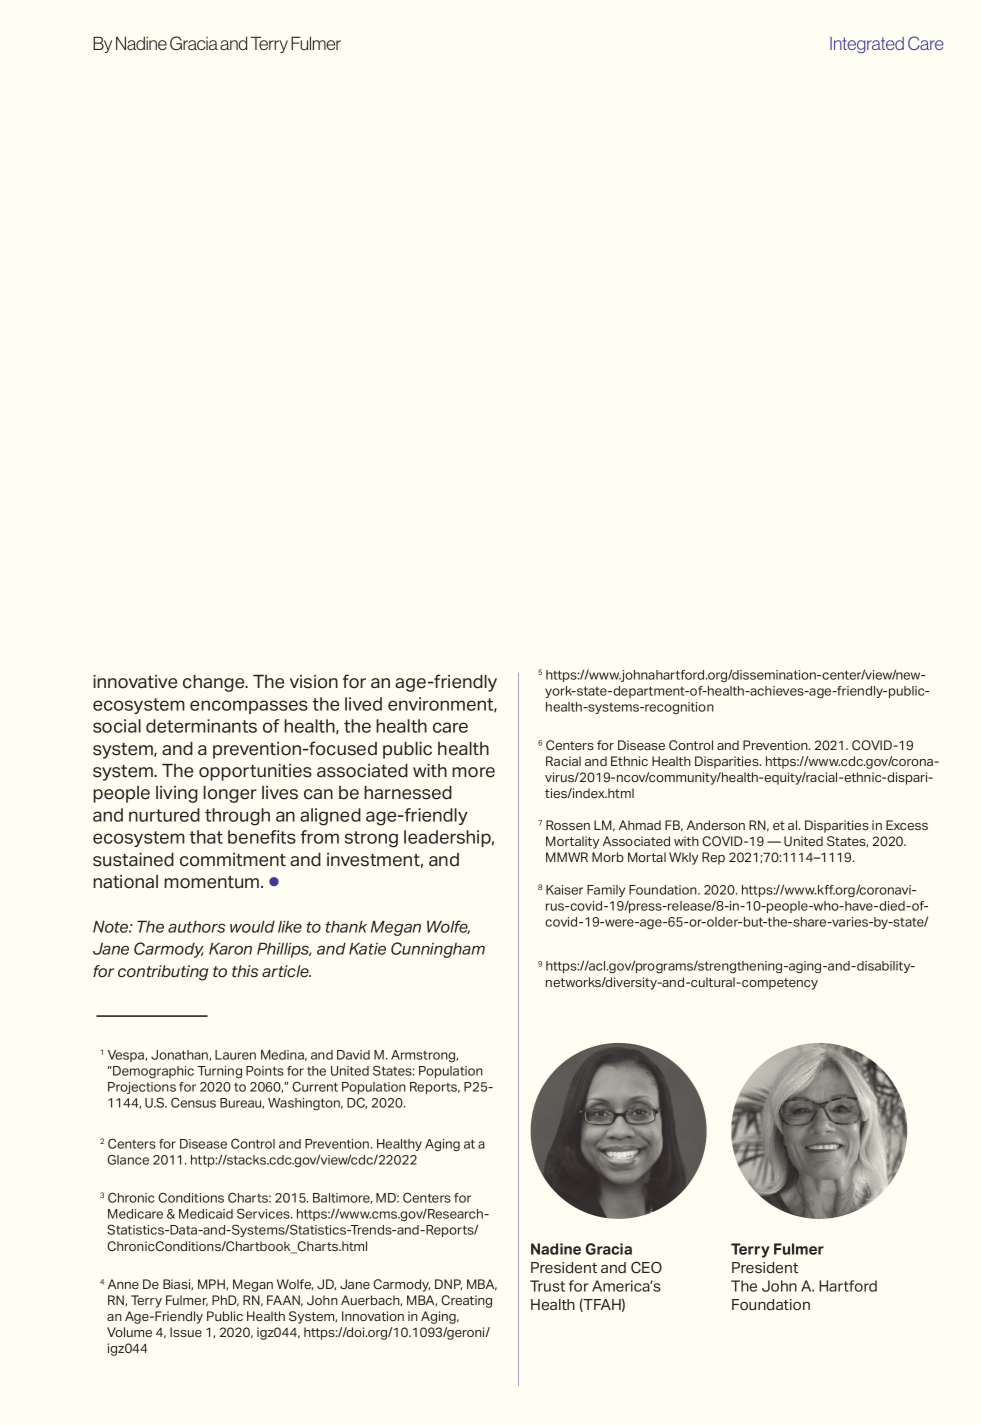 This image has height=1425, width=981. Describe the element at coordinates (186, 1332) in the image. I see `Issue` at that location.
